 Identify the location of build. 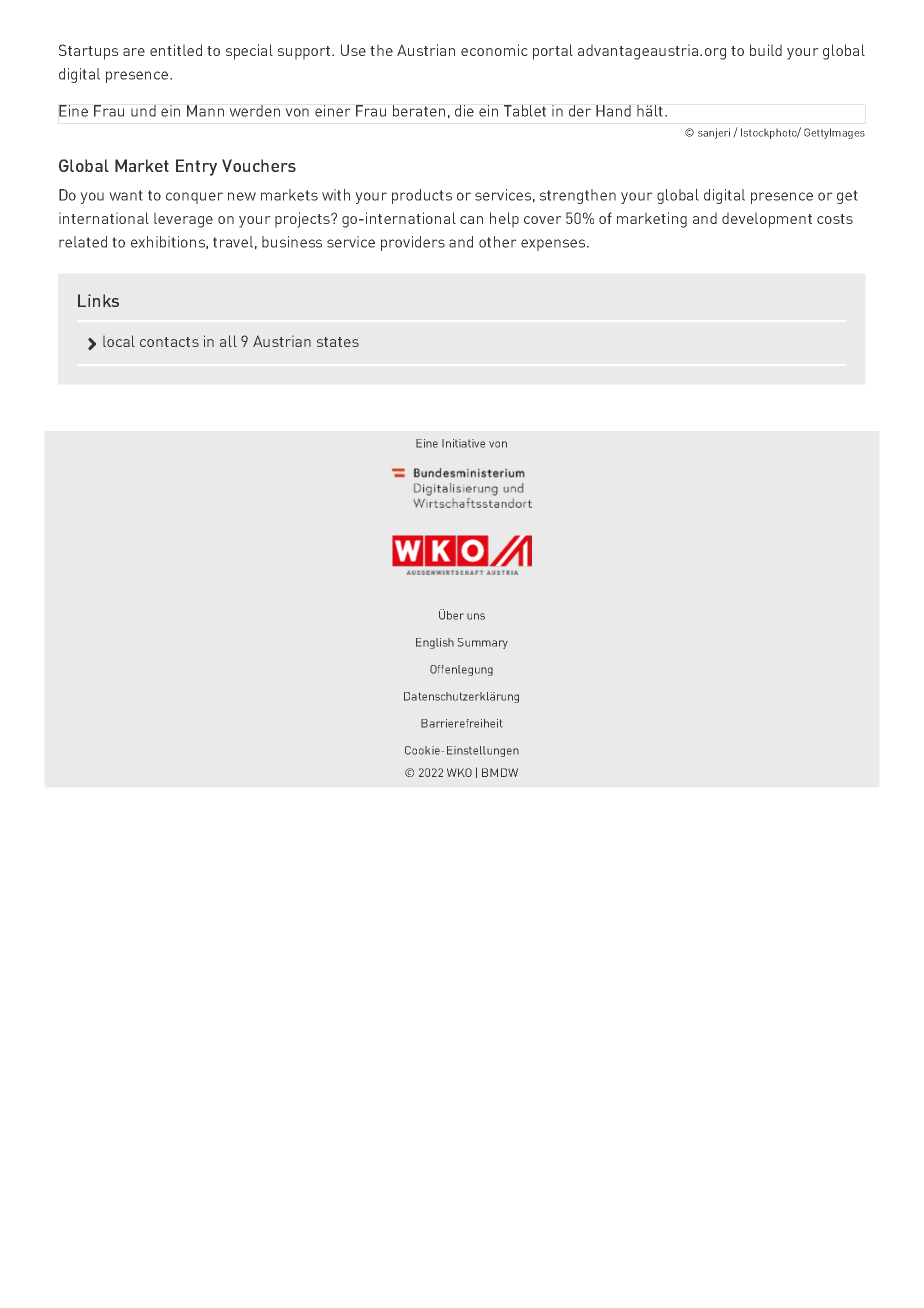
(766, 50).
